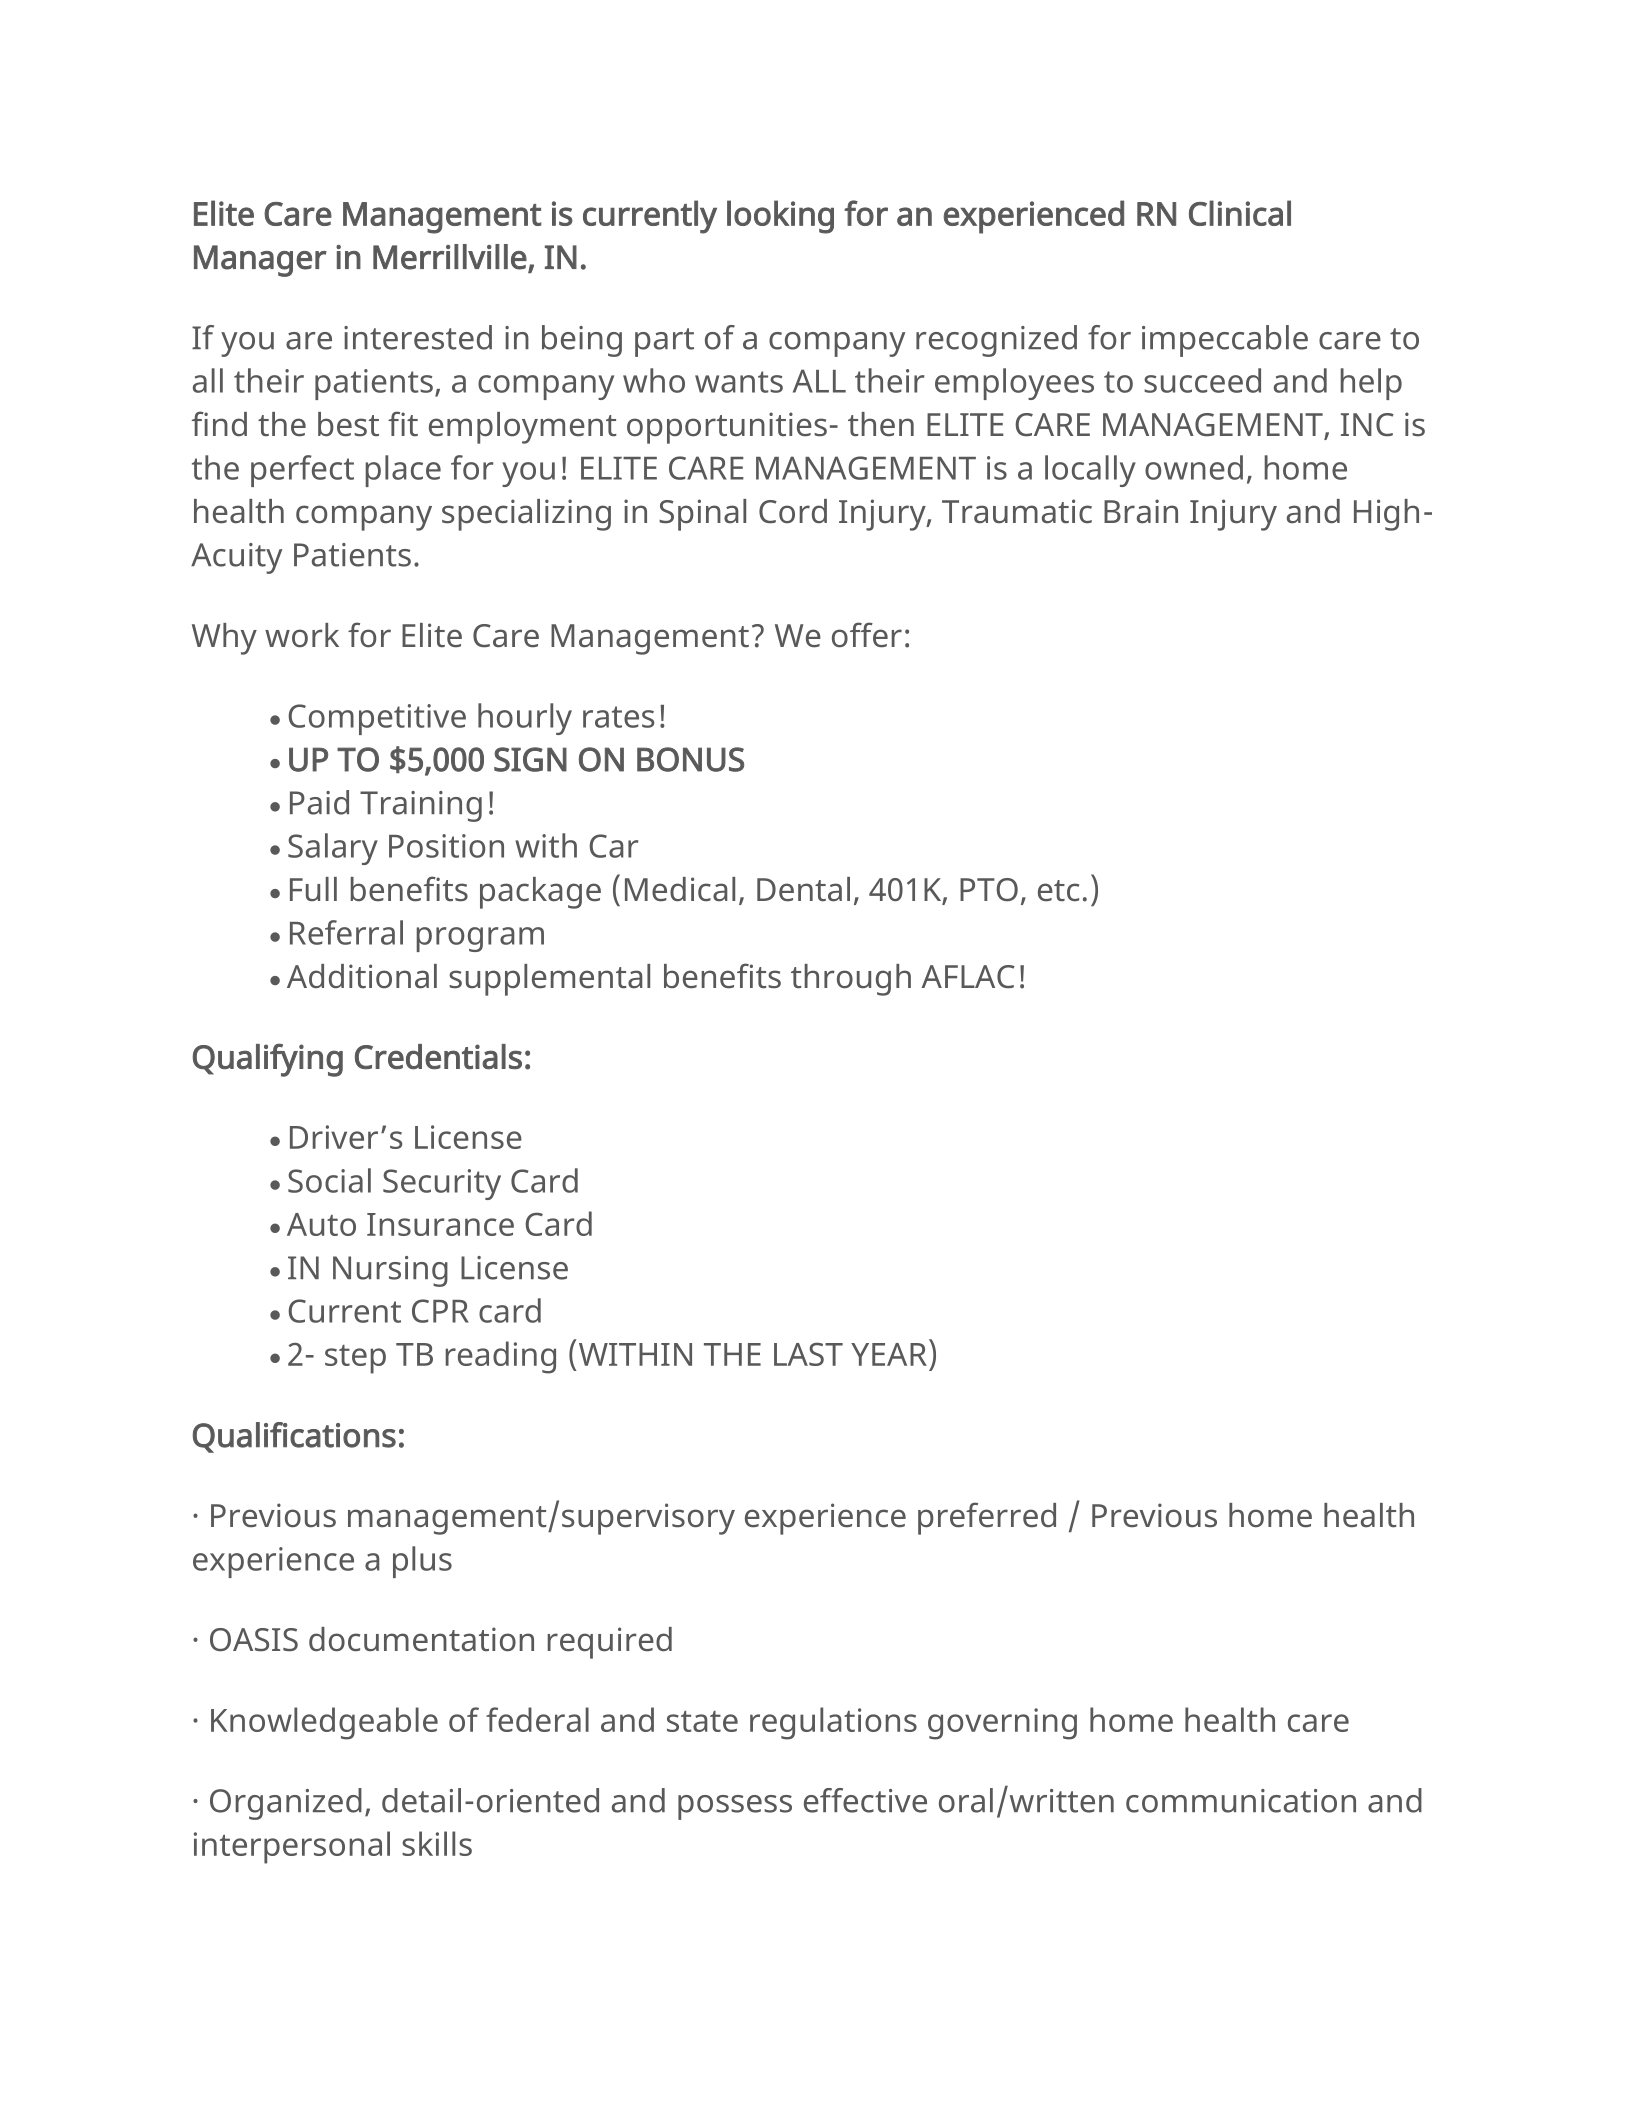 This screenshot has height=2103, width=1625. What do you see at coordinates (987, 1518) in the screenshot?
I see `preferred` at bounding box center [987, 1518].
